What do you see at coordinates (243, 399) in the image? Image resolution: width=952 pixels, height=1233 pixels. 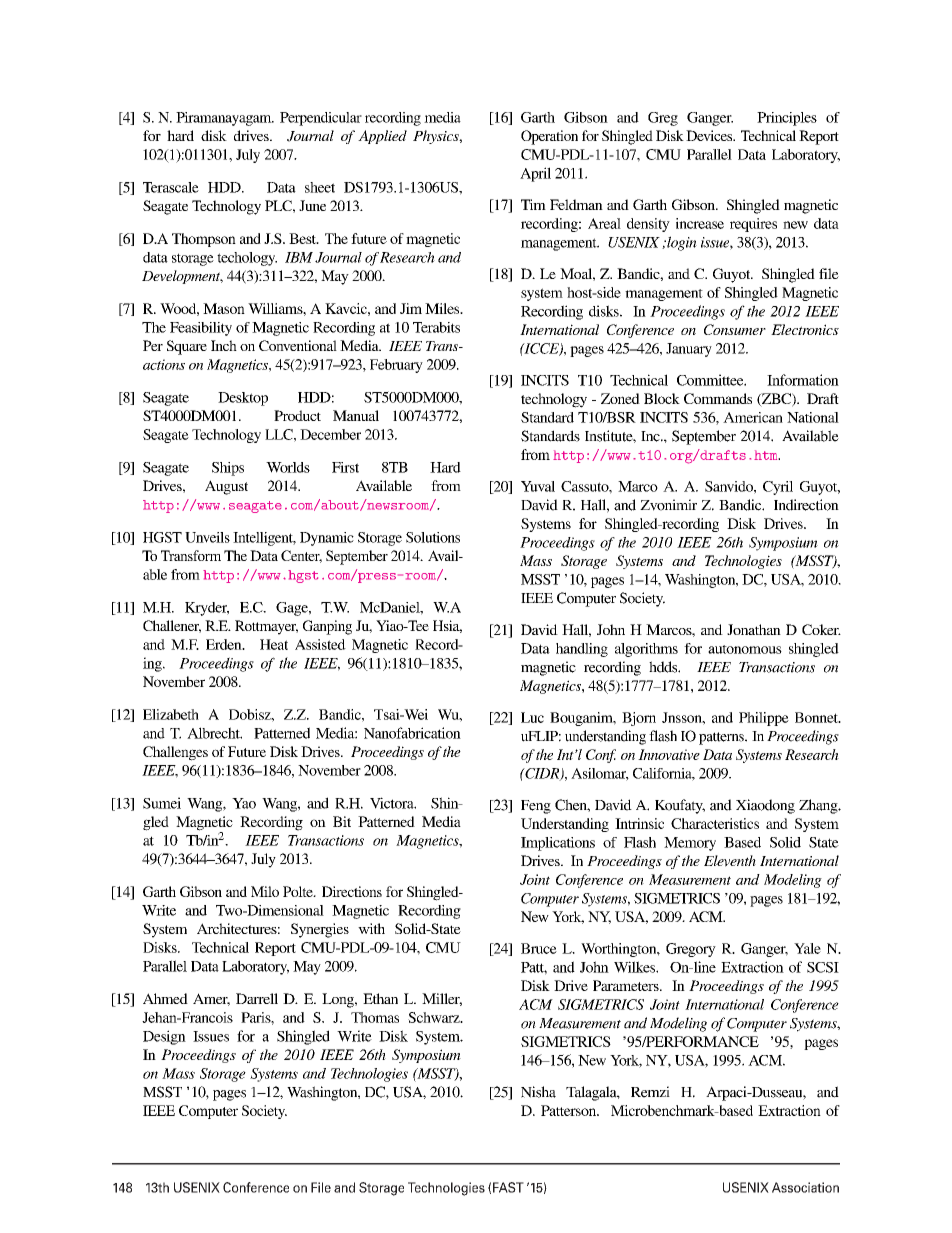 I see `Desktop` at bounding box center [243, 399].
